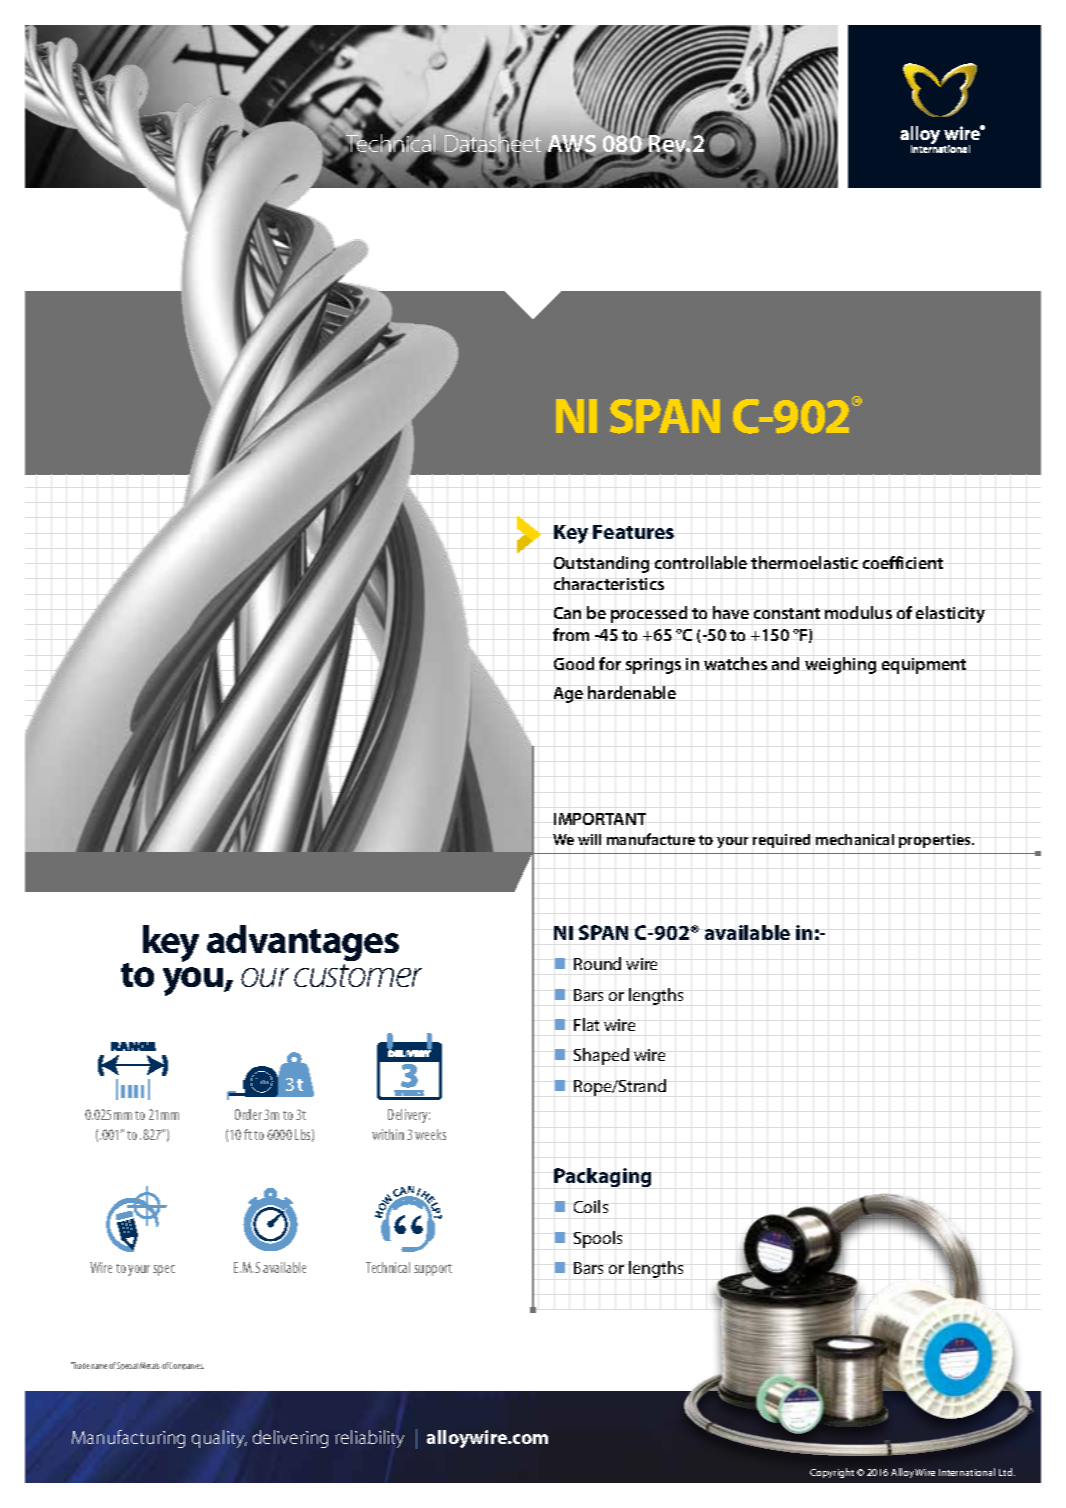 Image resolution: width=1066 pixels, height=1508 pixels. Describe the element at coordinates (586, 1024) in the screenshot. I see `Flat` at that location.
